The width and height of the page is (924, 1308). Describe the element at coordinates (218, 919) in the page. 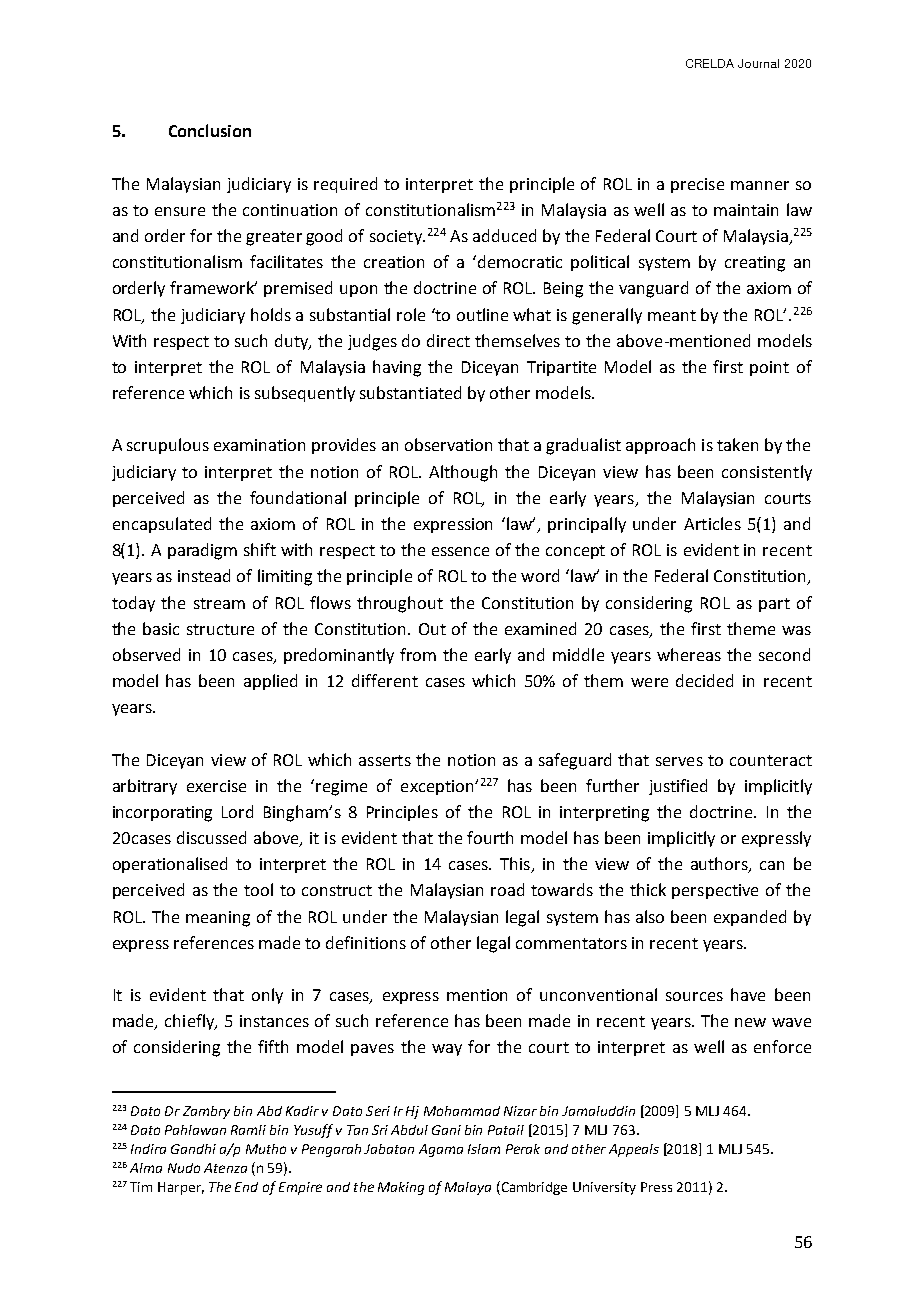

I see `meaning` at that location.
